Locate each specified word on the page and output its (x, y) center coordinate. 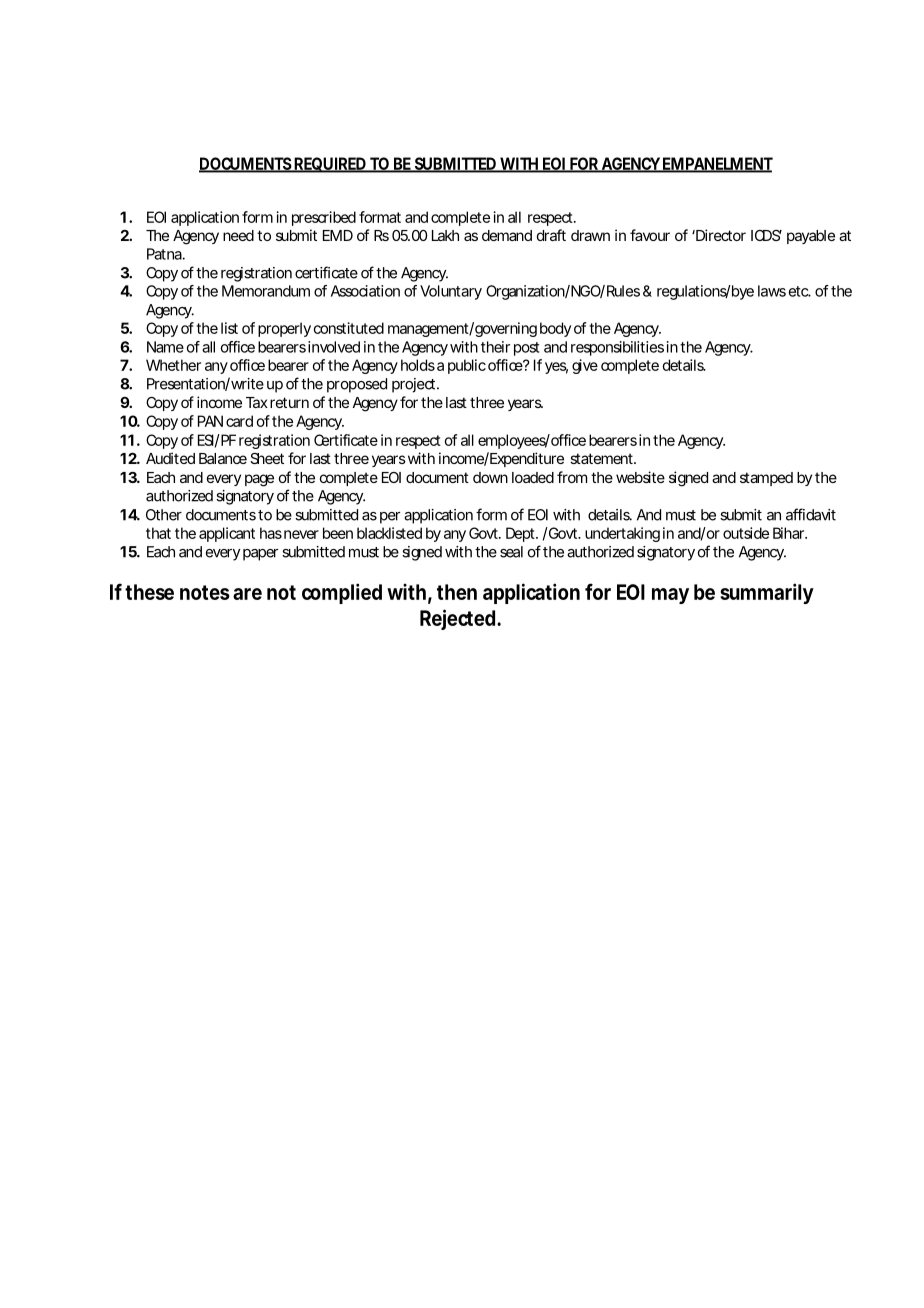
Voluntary (451, 292)
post (526, 349)
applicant (227, 534)
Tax (257, 402)
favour (650, 235)
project (413, 385)
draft (551, 235)
